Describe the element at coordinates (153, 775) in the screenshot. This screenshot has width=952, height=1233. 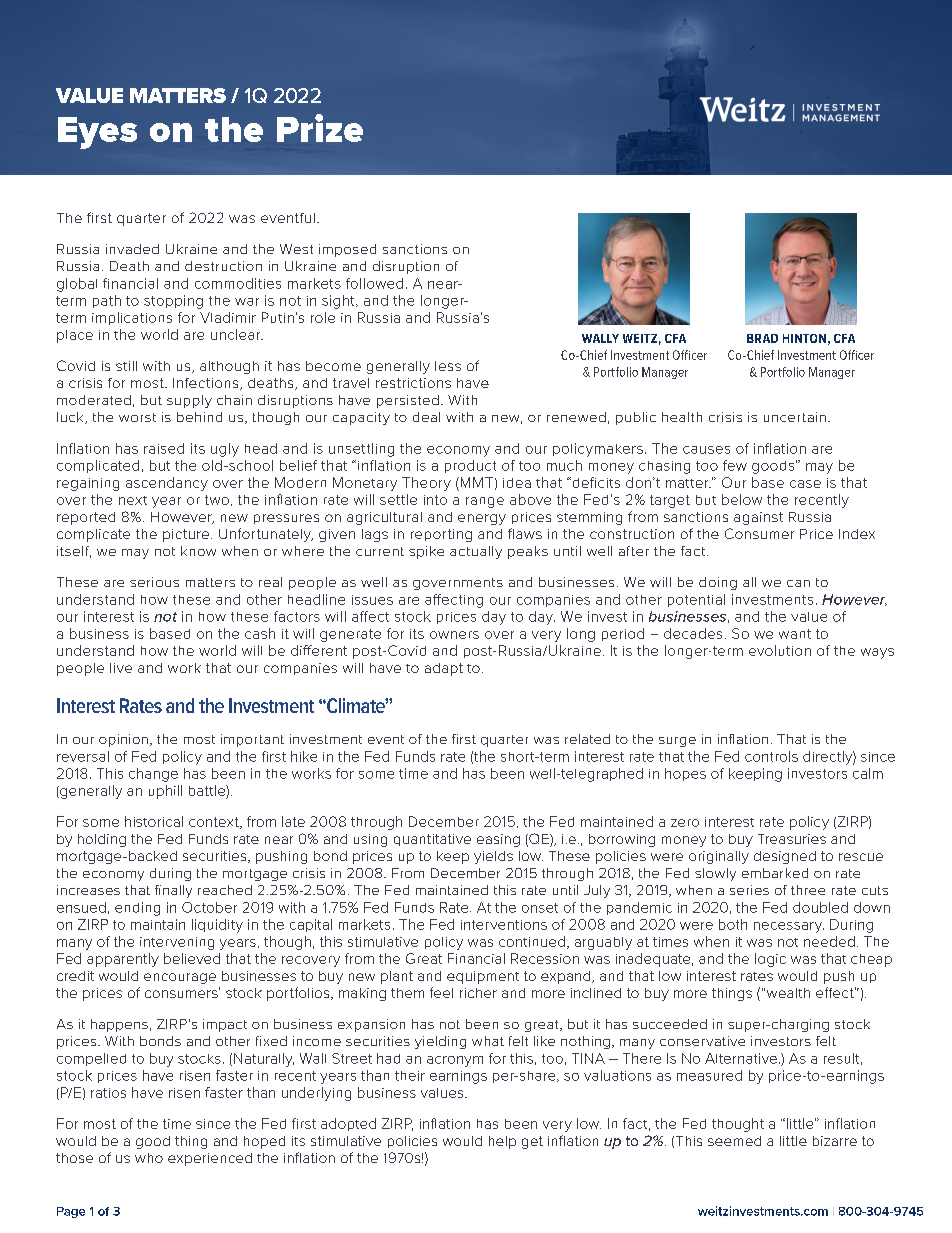
I see `change` at that location.
